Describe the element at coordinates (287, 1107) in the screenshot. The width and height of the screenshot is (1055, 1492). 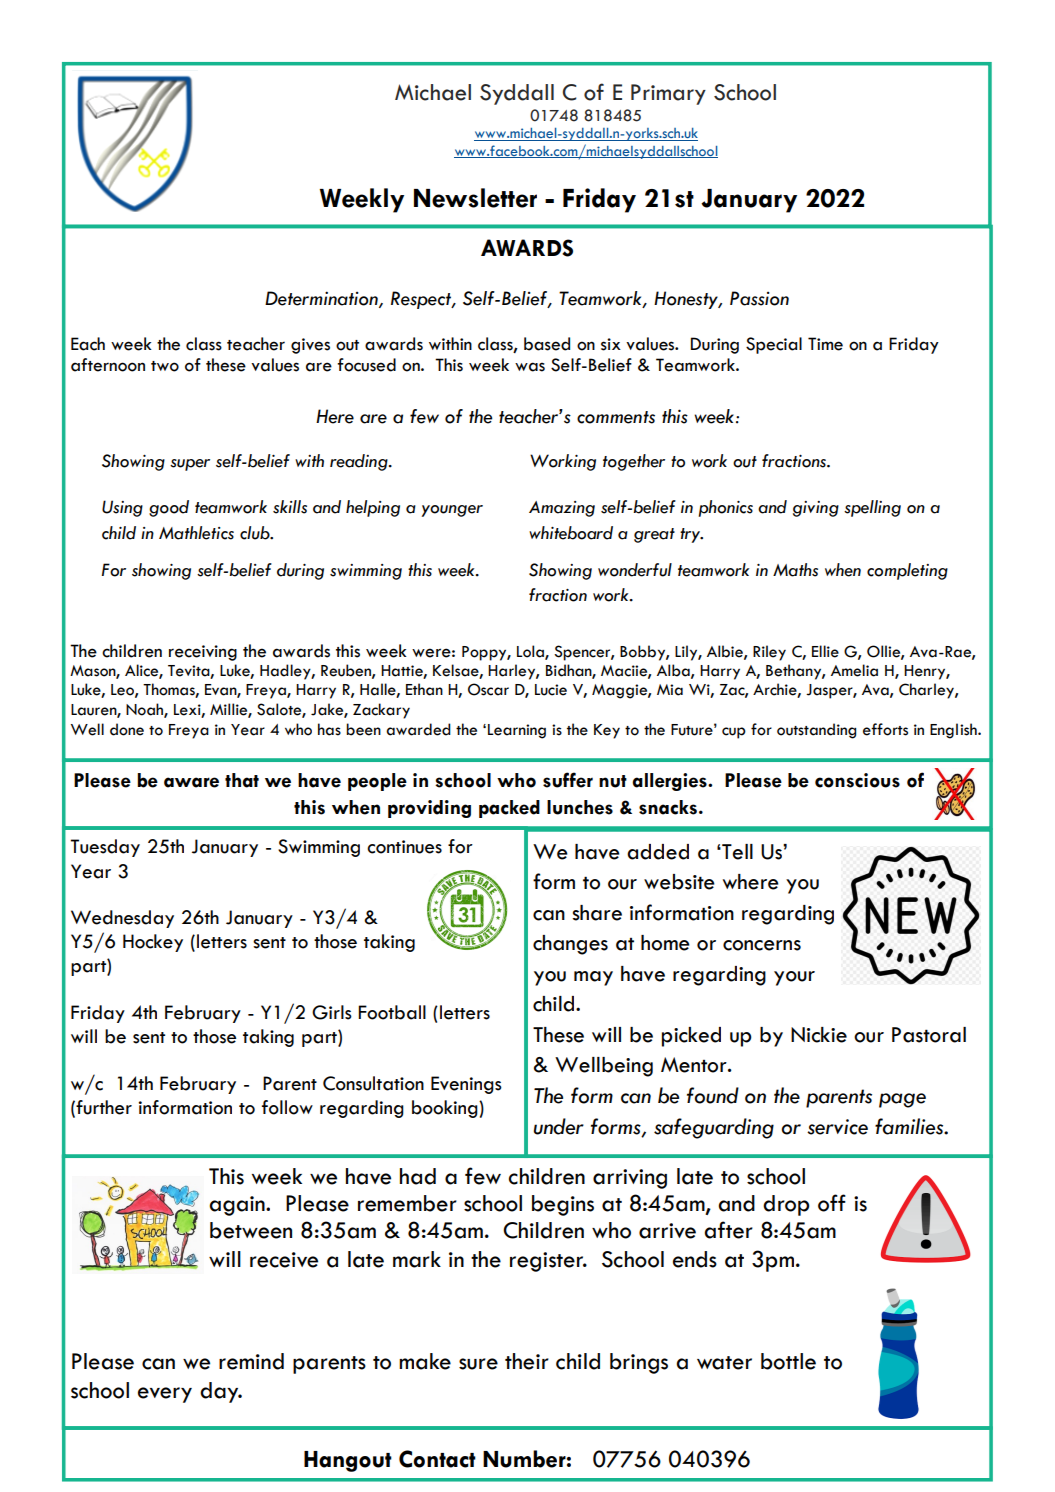
I see `follow` at that location.
